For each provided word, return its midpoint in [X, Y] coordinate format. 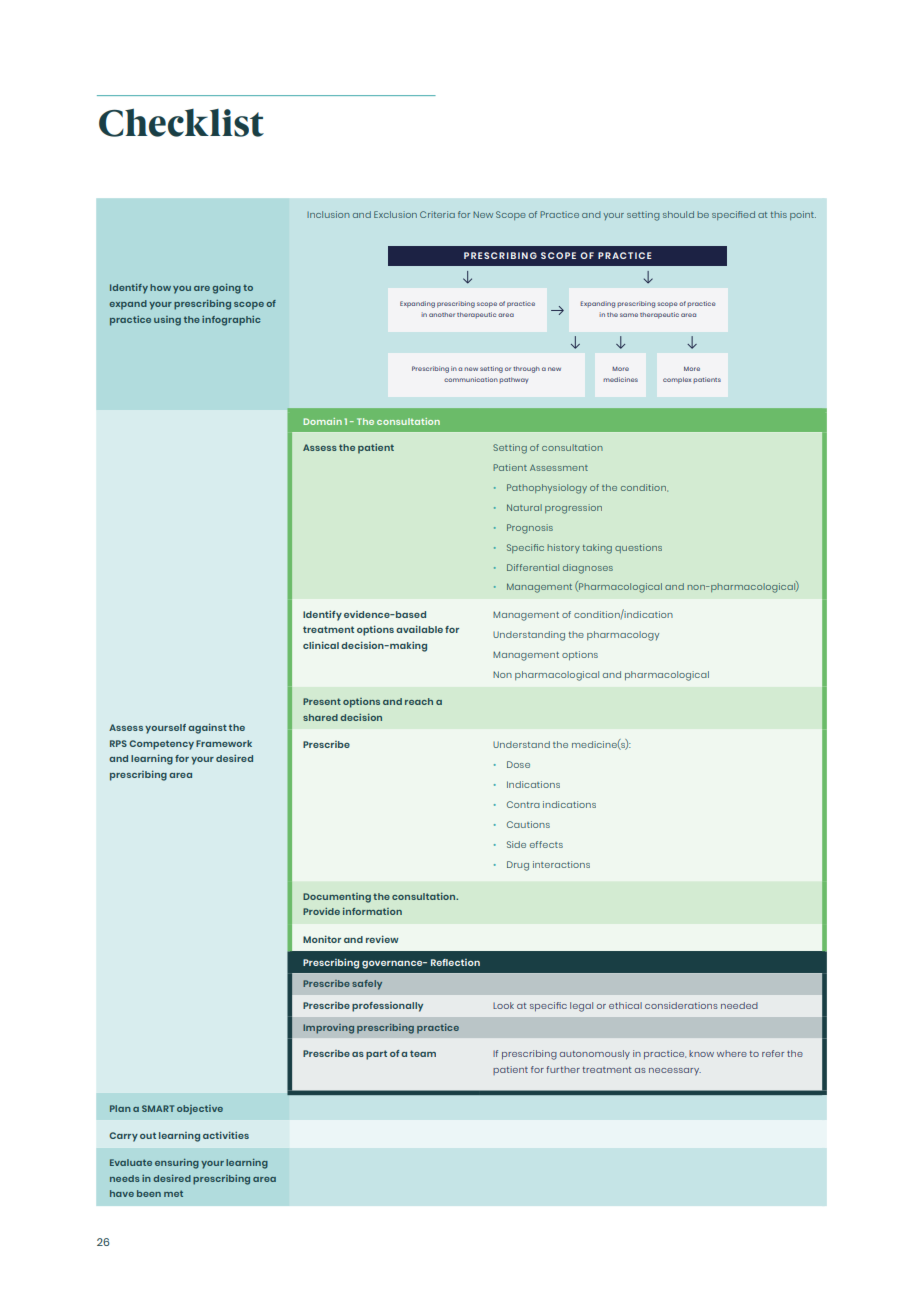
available [419, 629]
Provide [321, 911]
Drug [518, 866]
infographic [231, 321]
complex [677, 380]
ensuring [177, 1164]
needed [739, 1005]
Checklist [181, 122]
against [207, 728]
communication [471, 379]
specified [733, 215]
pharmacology [623, 636]
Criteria [437, 214]
